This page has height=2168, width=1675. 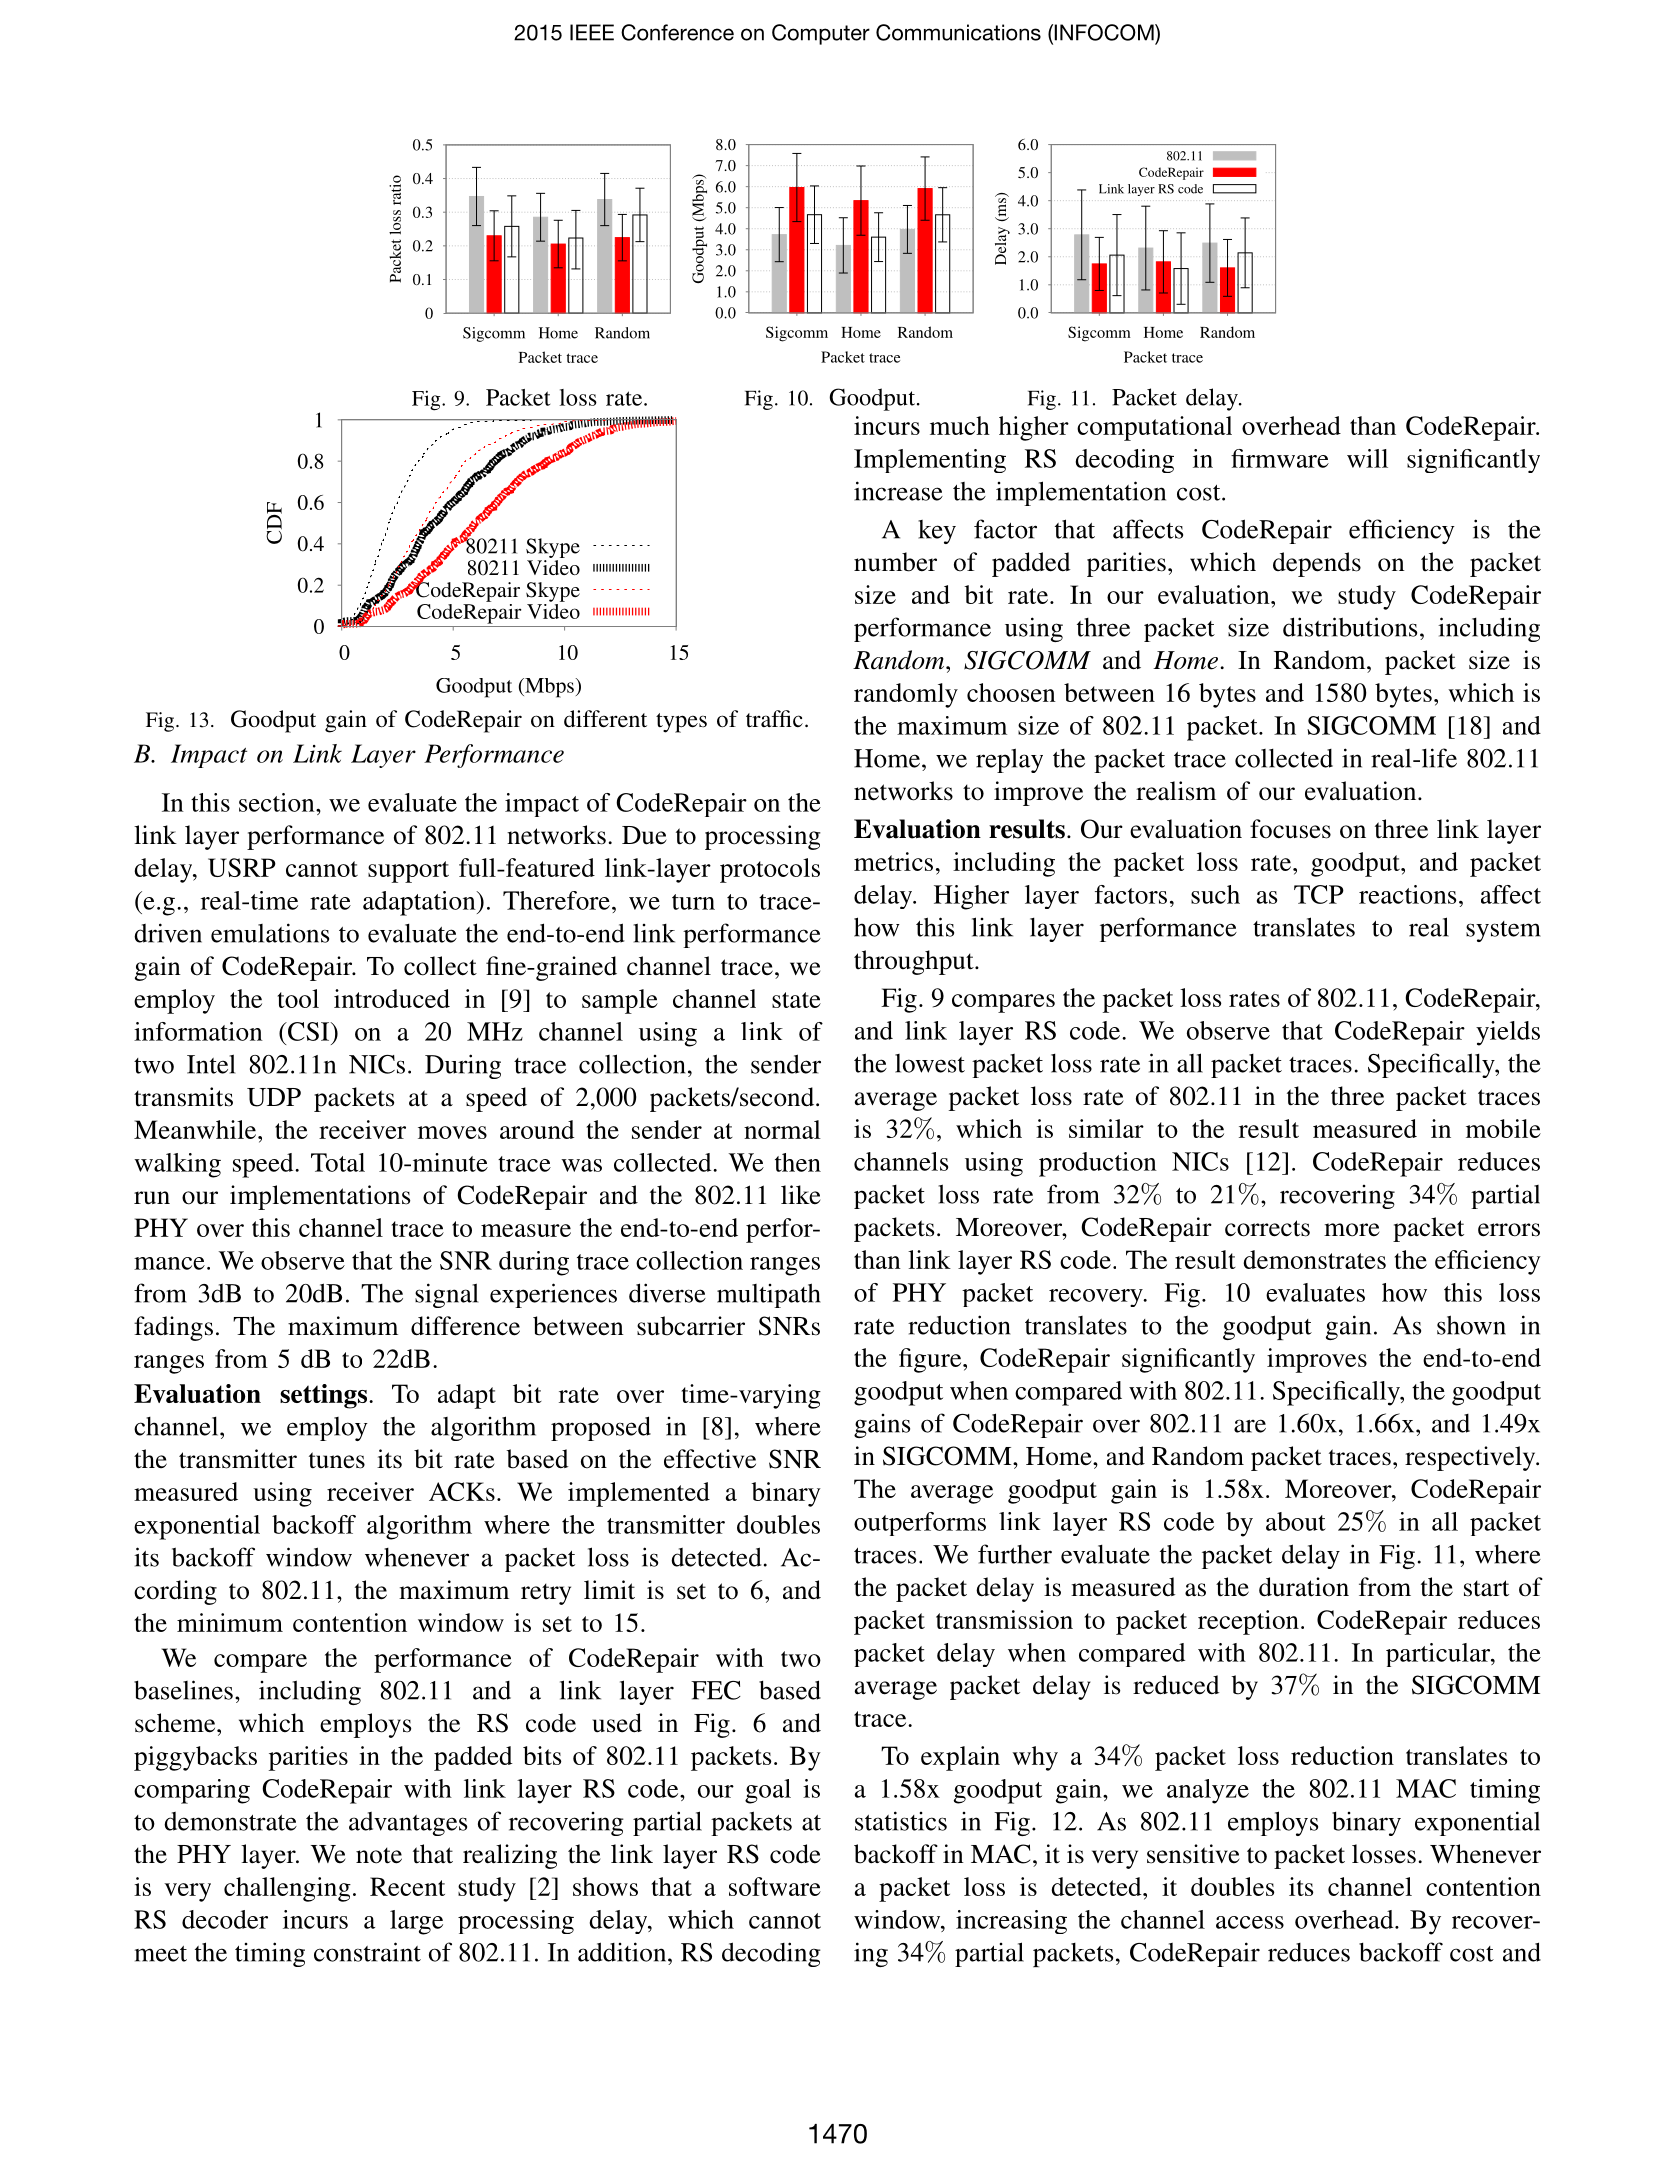 I want to click on software, so click(x=775, y=1886).
